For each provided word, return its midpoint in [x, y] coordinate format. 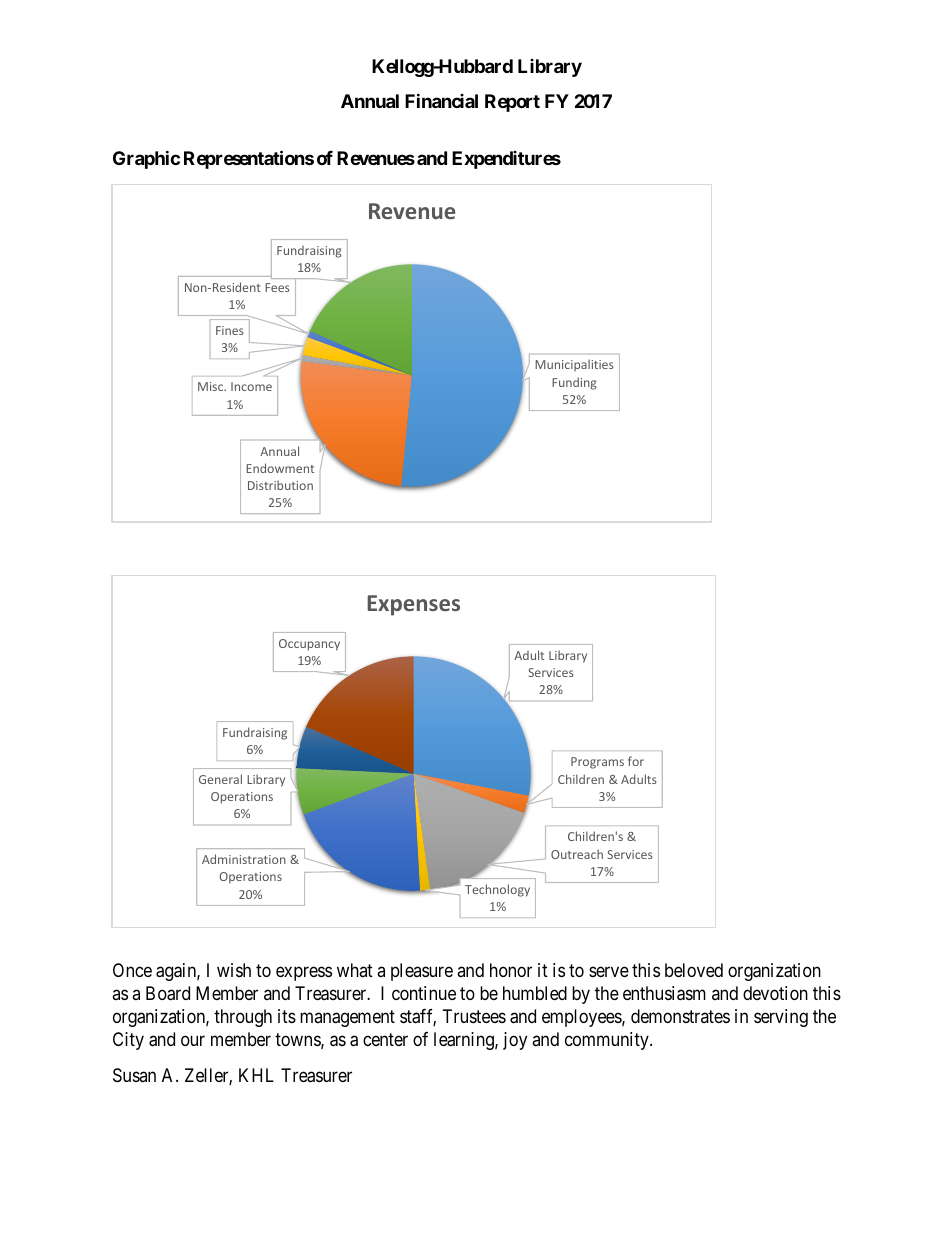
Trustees [474, 1016]
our [193, 1041]
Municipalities [574, 365]
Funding [574, 383]
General [220, 779]
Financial [441, 101]
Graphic [146, 159]
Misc [212, 386]
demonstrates [680, 1016]
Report [512, 103]
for [636, 761]
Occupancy [309, 645]
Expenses [413, 605]
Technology [497, 890]
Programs [597, 763]
